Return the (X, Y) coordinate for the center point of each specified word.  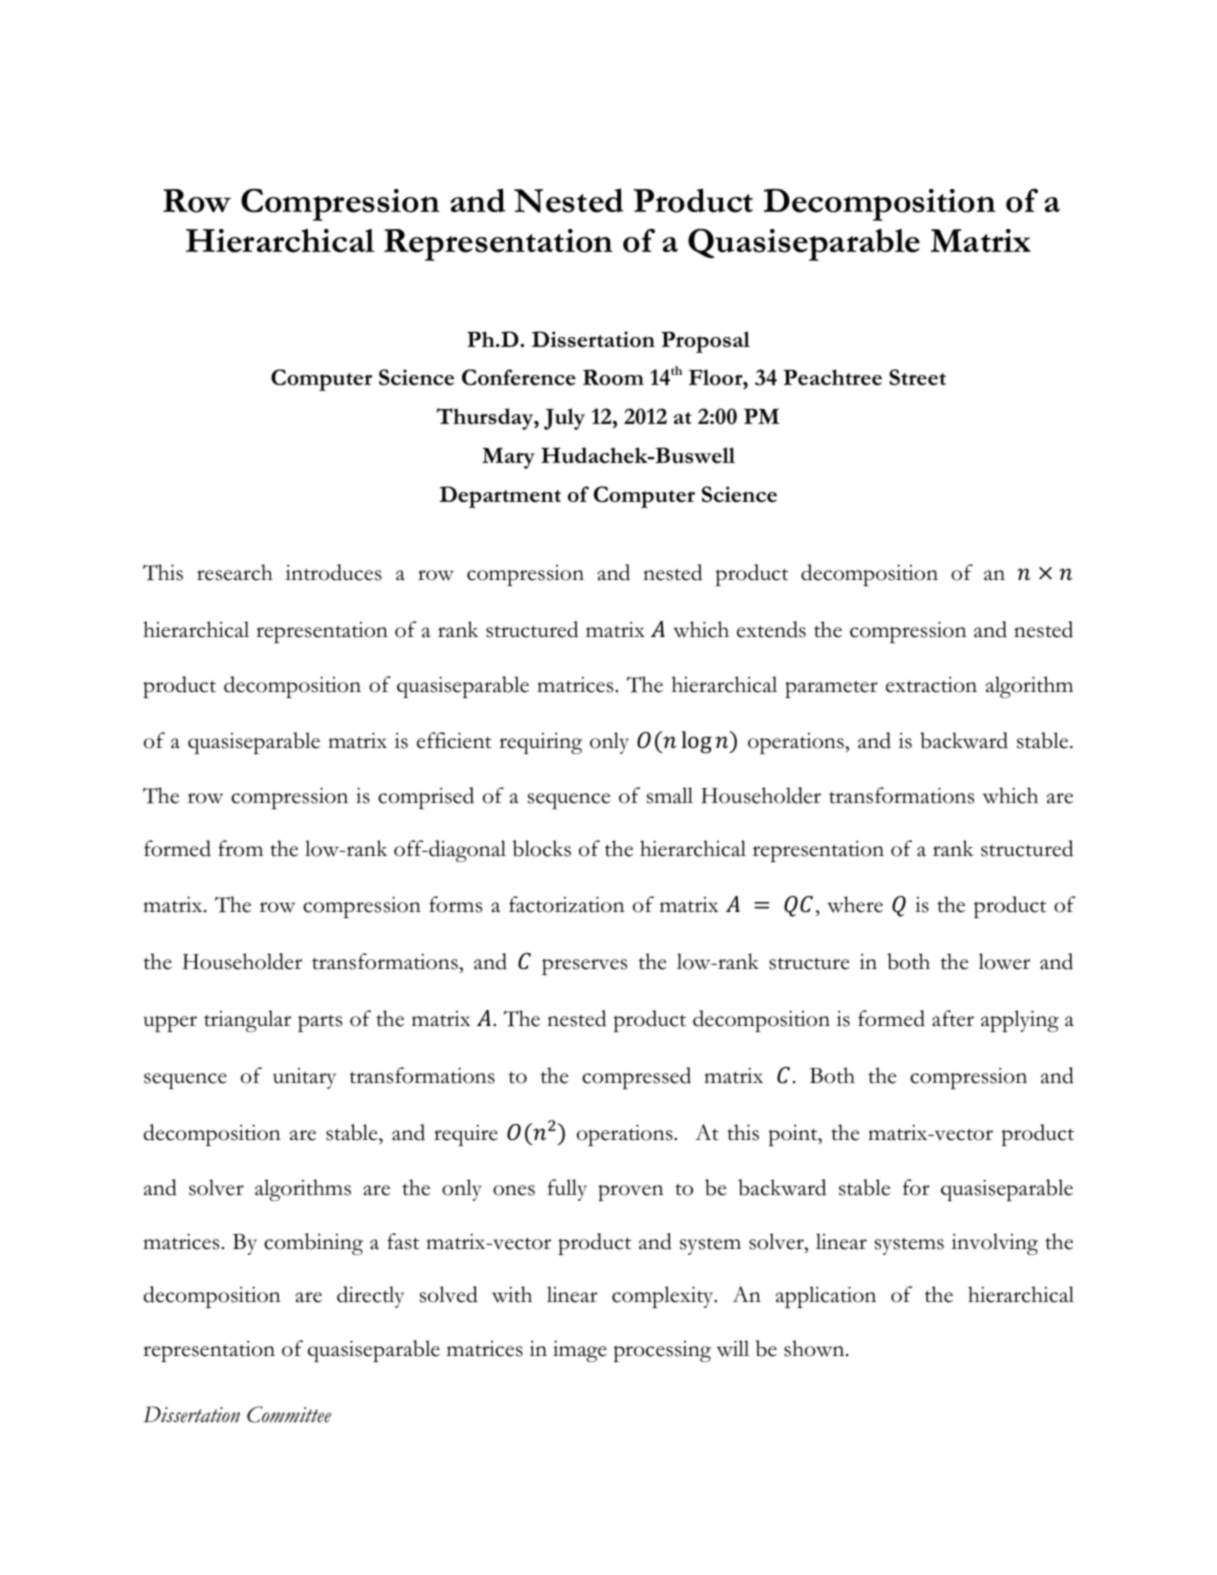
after (953, 1018)
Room (613, 377)
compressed (636, 1078)
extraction (931, 685)
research (235, 572)
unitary (304, 1078)
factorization (566, 904)
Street (917, 377)
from (240, 848)
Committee (289, 1414)
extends (771, 629)
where (855, 904)
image (580, 1351)
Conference (519, 377)
